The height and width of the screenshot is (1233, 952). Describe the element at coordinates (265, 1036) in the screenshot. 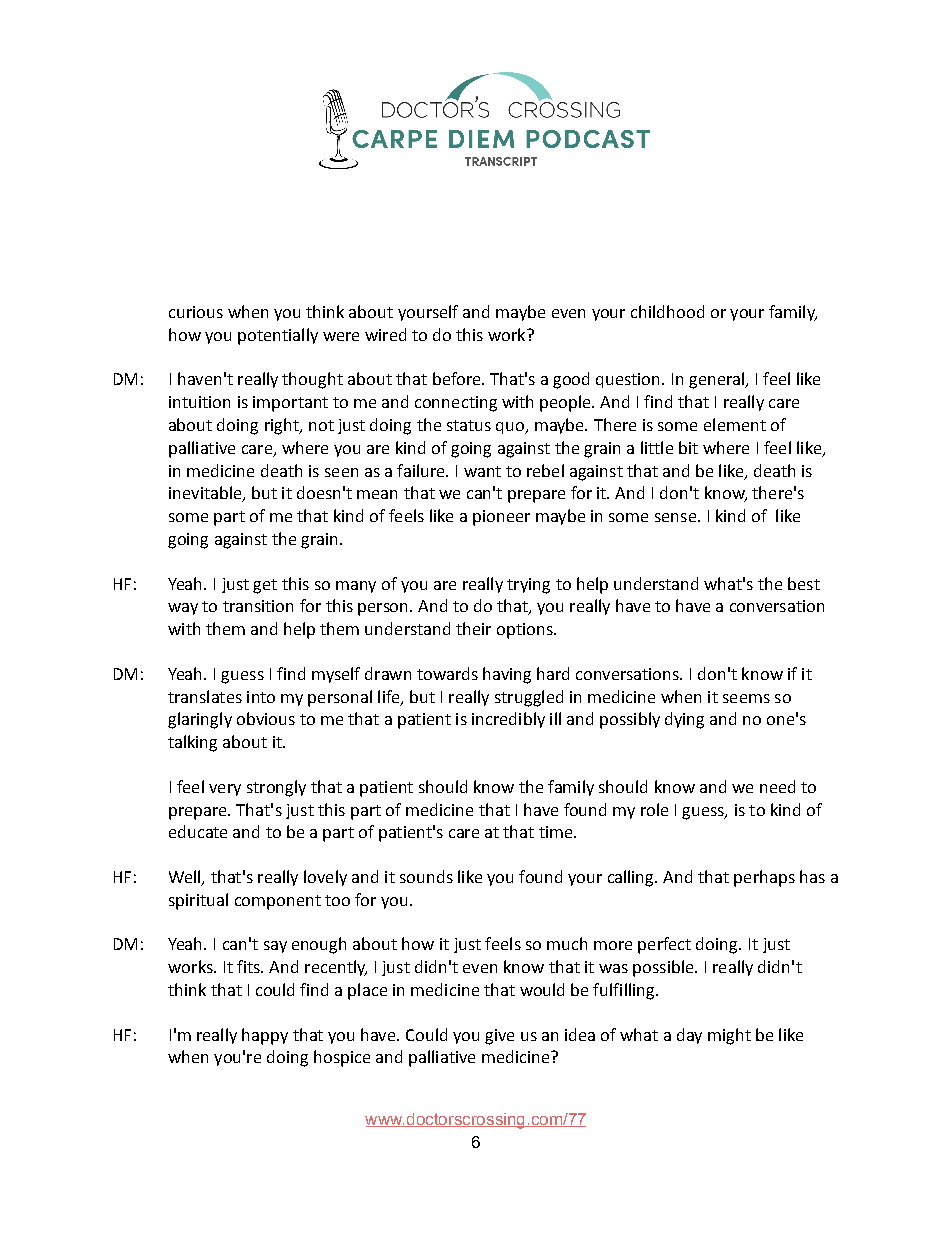

I see `happy` at that location.
